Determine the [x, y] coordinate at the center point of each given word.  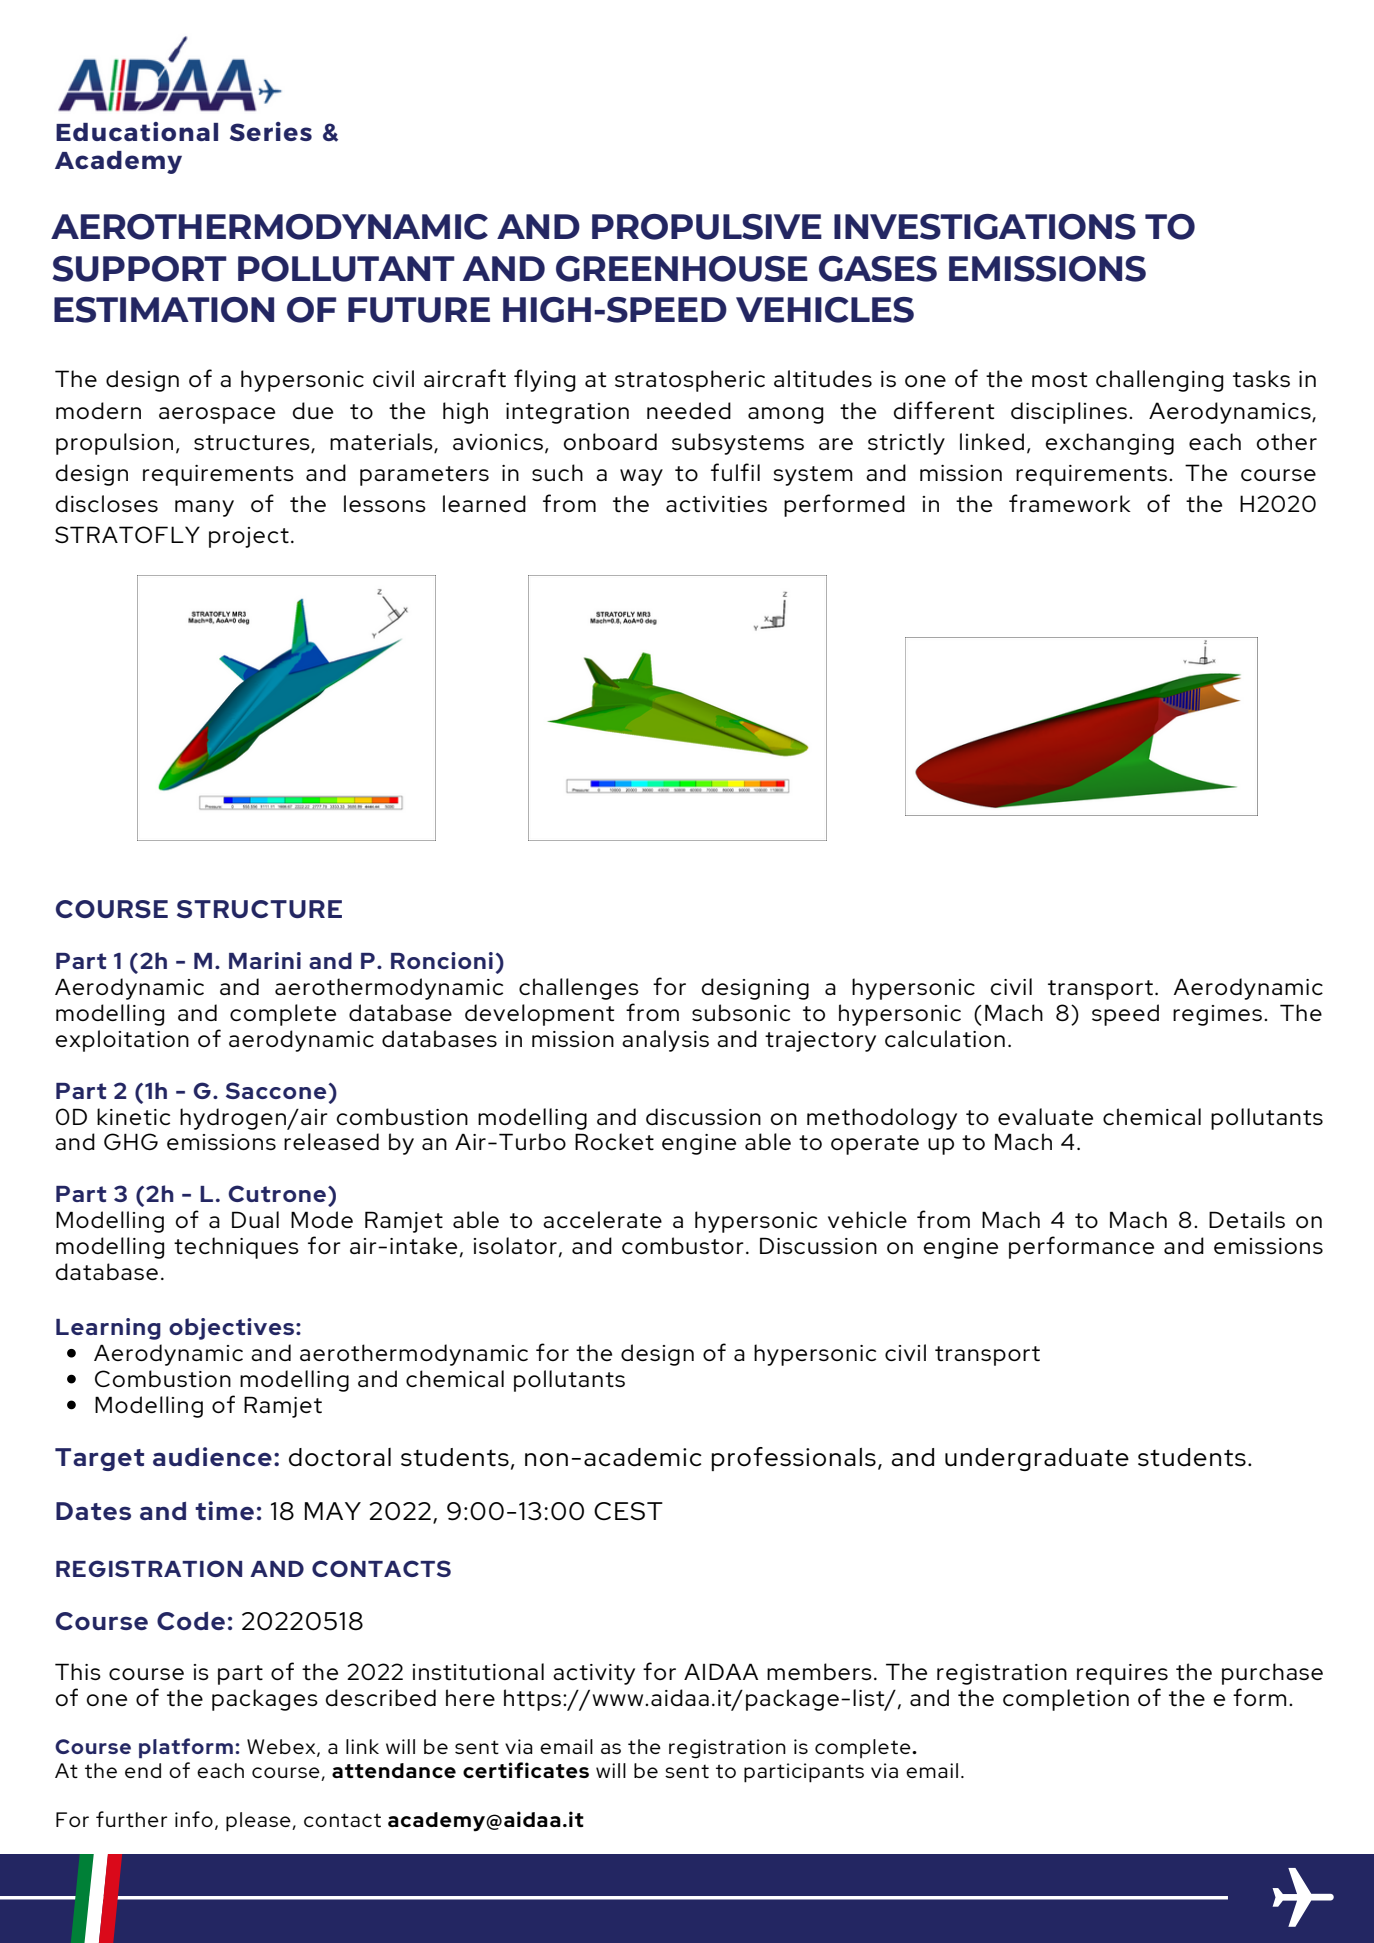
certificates [526, 1770]
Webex [282, 1748]
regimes [1217, 1015]
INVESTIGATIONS [985, 227]
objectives [233, 1329]
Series [271, 131]
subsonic [741, 1012]
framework [1070, 503]
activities [716, 504]
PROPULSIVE [707, 227]
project [249, 537]
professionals [793, 1459]
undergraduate [1037, 1459]
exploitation [122, 1041]
